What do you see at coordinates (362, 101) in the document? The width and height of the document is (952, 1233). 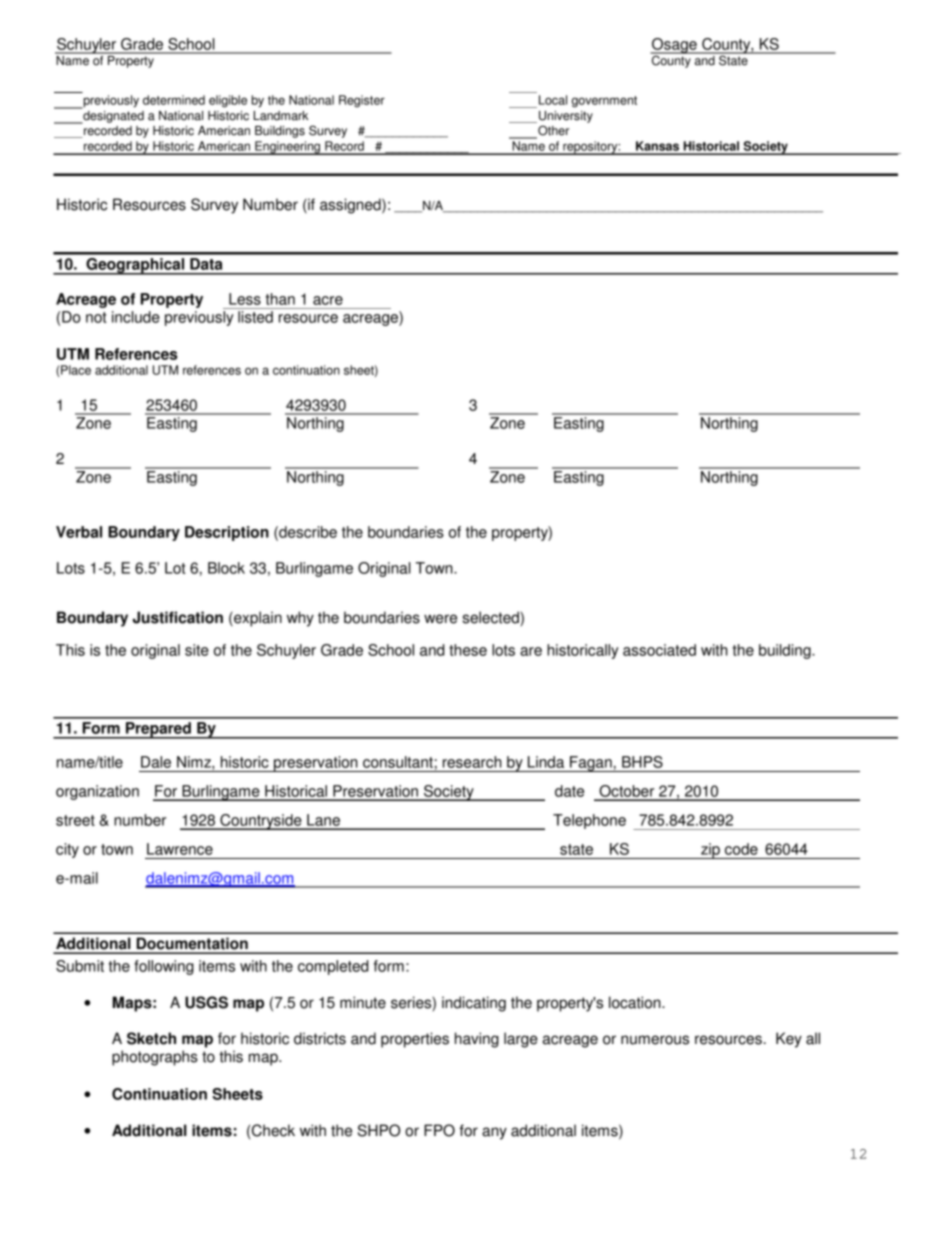 I see `Register` at bounding box center [362, 101].
